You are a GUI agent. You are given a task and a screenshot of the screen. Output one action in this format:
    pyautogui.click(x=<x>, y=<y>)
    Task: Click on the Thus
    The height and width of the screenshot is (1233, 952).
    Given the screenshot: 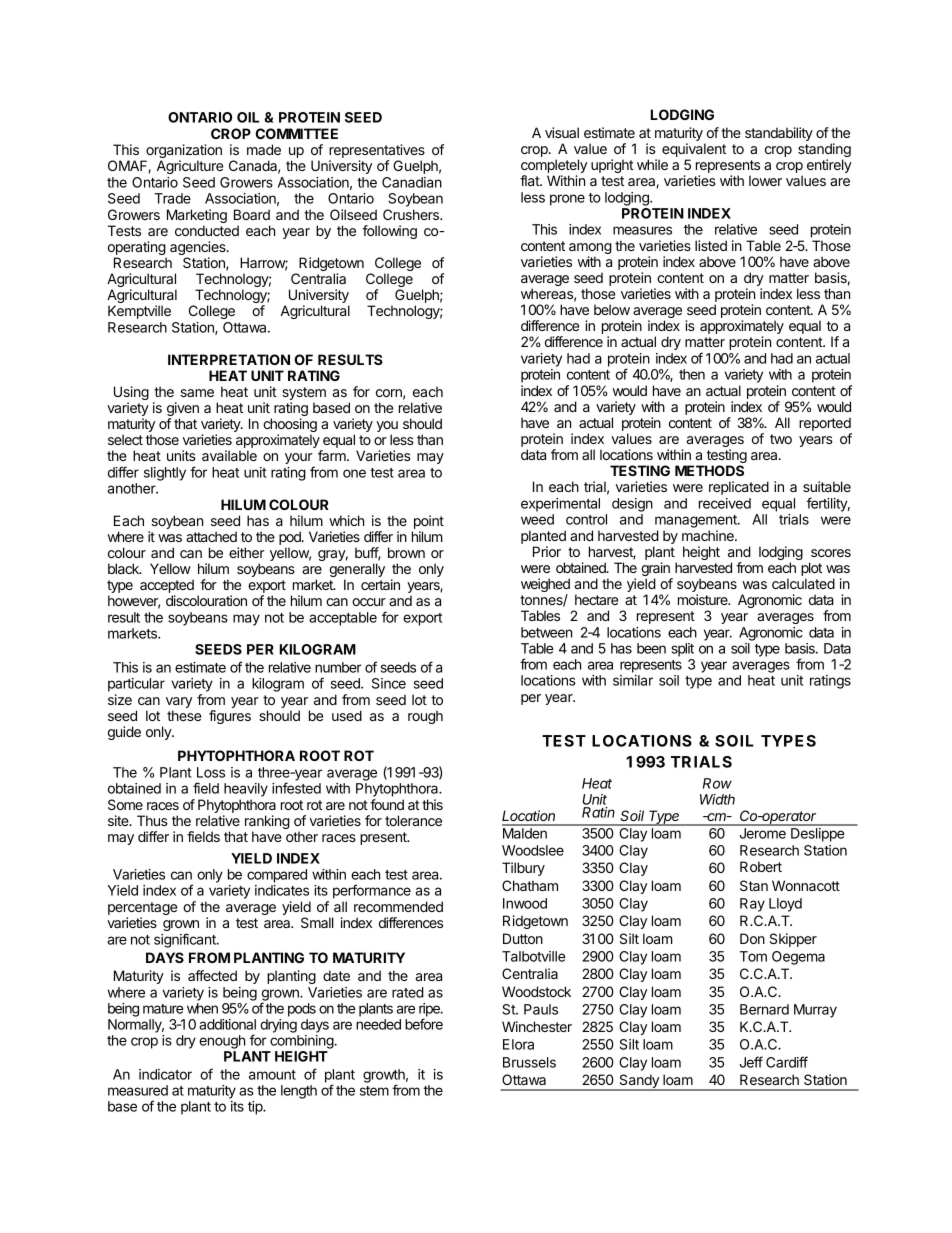 What is the action you would take?
    pyautogui.click(x=152, y=820)
